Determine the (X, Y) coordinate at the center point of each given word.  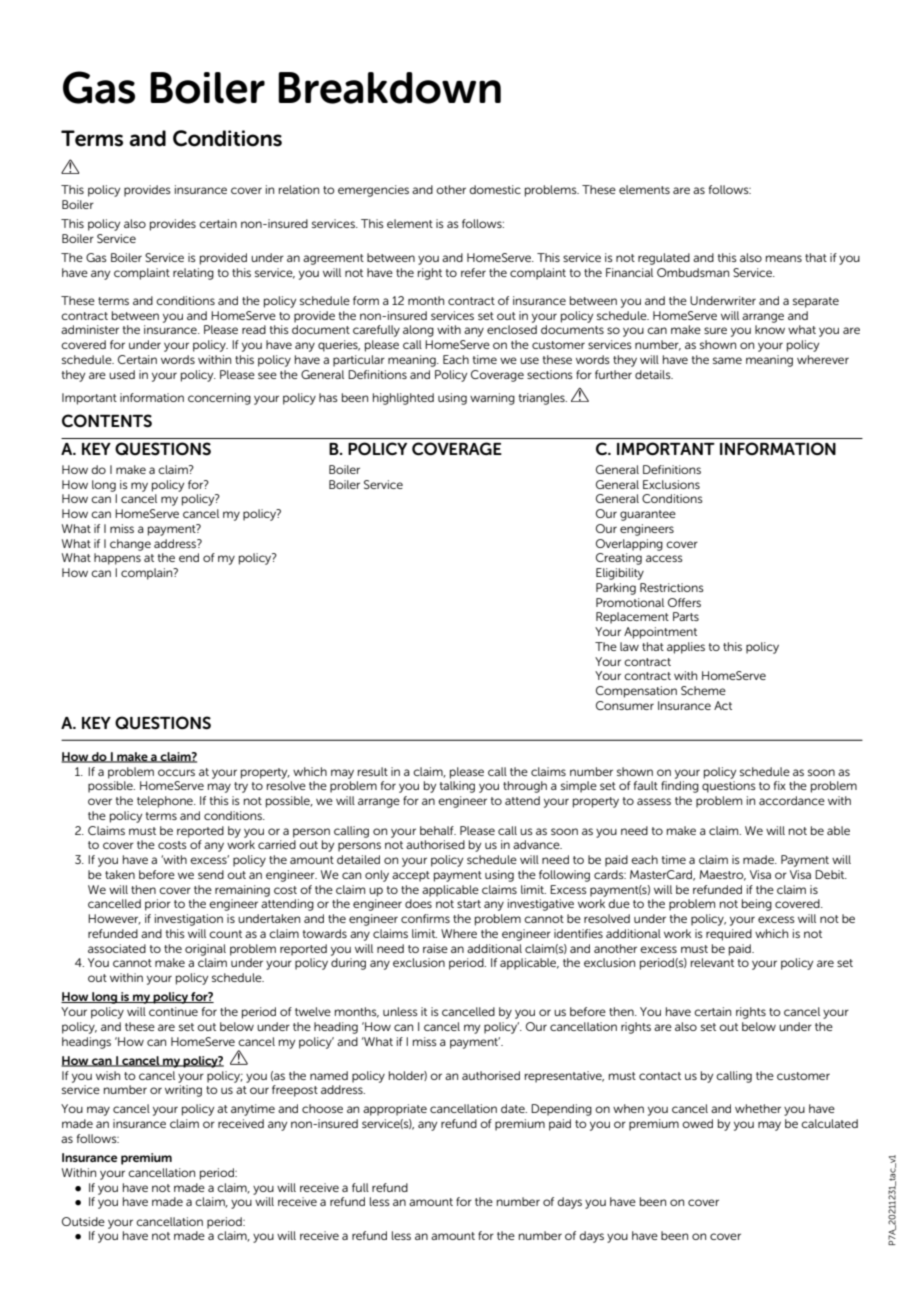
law (629, 646)
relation (299, 189)
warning (492, 399)
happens (117, 559)
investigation (189, 920)
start (469, 904)
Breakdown (389, 88)
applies (686, 648)
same (727, 360)
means (784, 258)
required (729, 935)
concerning (219, 399)
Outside (83, 1221)
